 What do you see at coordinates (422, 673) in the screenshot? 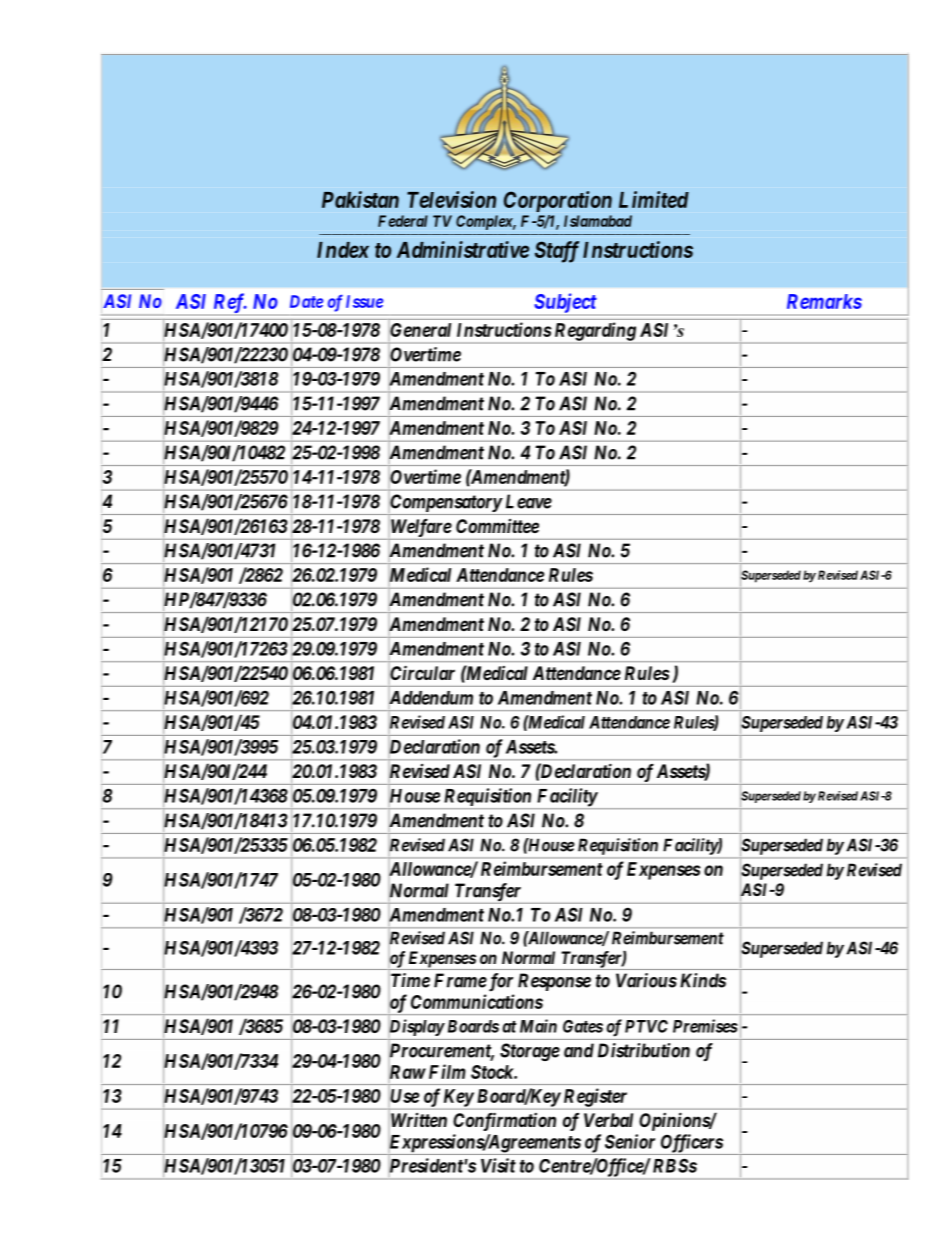
I see `Circular` at bounding box center [422, 673].
